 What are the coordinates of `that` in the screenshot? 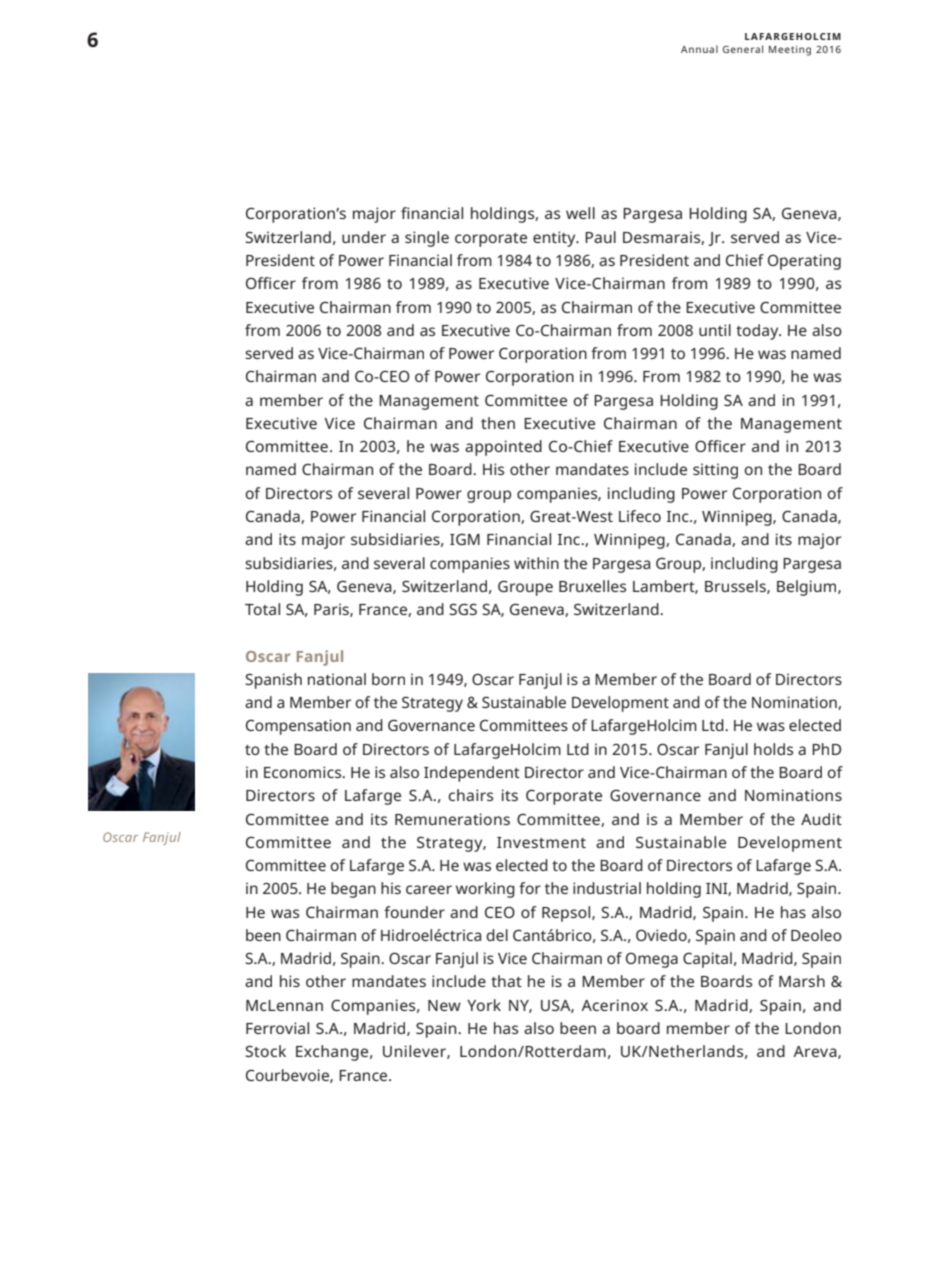 It's located at (506, 981).
